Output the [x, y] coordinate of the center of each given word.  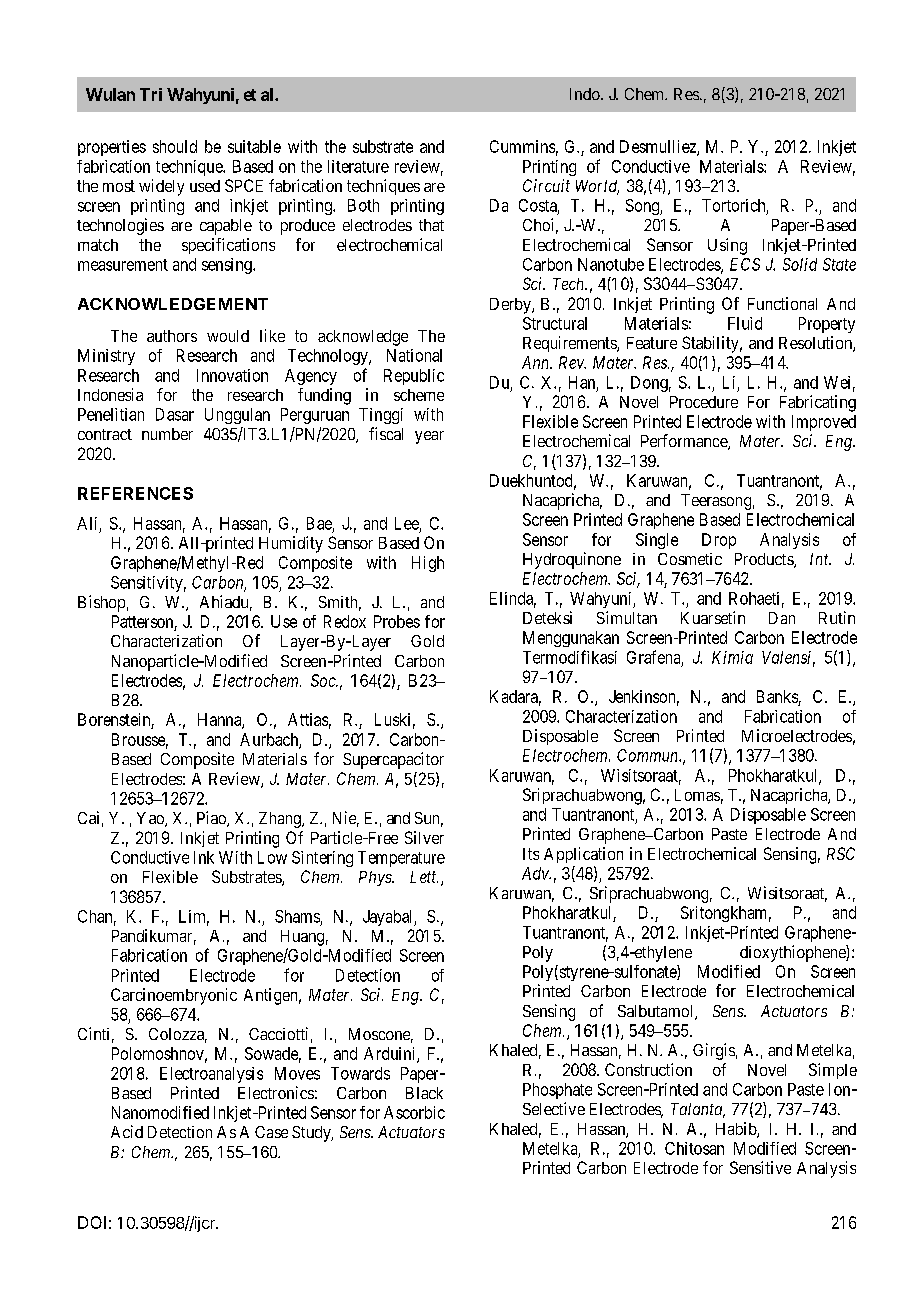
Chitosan [694, 1148]
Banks [777, 696]
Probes [397, 621]
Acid [127, 1131]
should [175, 146]
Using [727, 246]
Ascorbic [414, 1112]
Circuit [546, 185]
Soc [324, 680]
